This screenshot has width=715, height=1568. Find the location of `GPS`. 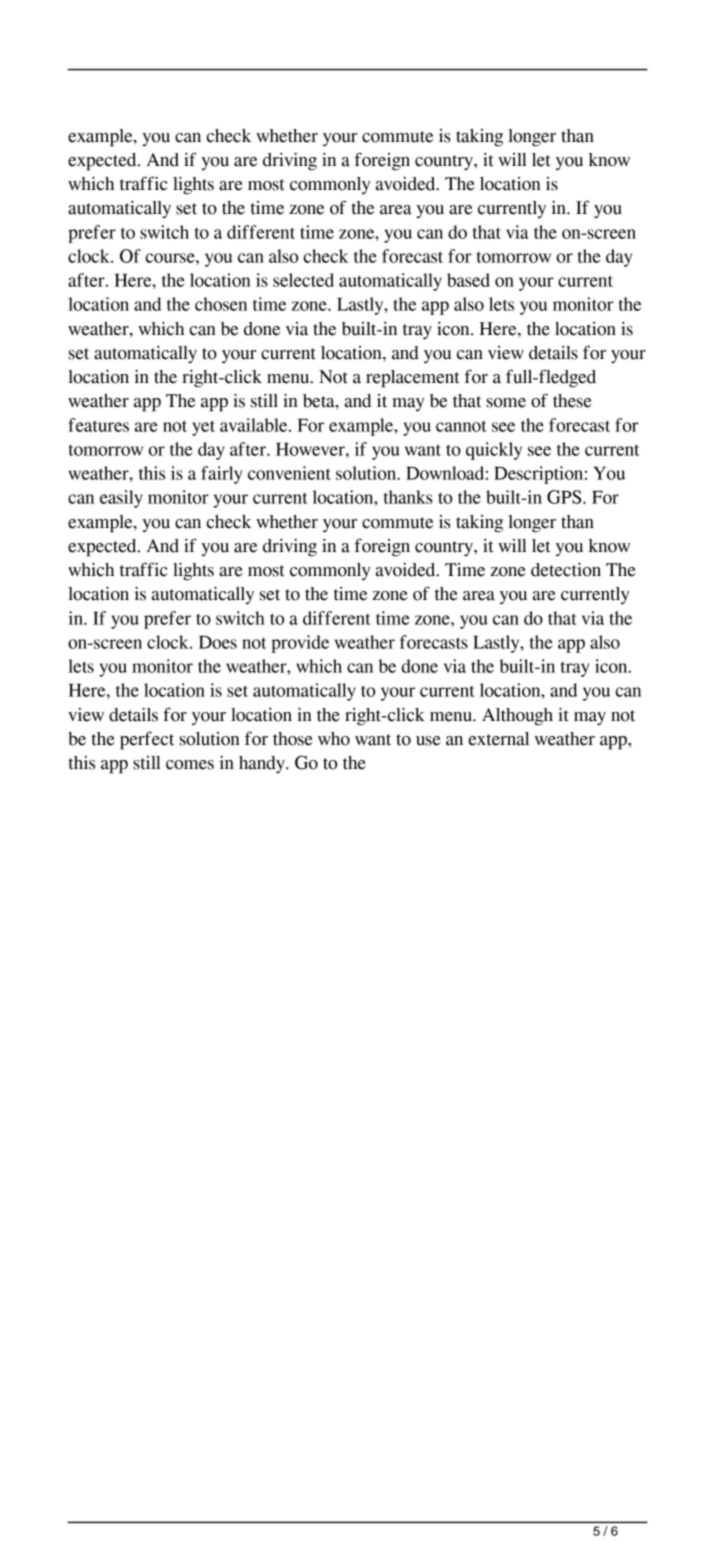

GPS is located at coordinates (565, 497).
